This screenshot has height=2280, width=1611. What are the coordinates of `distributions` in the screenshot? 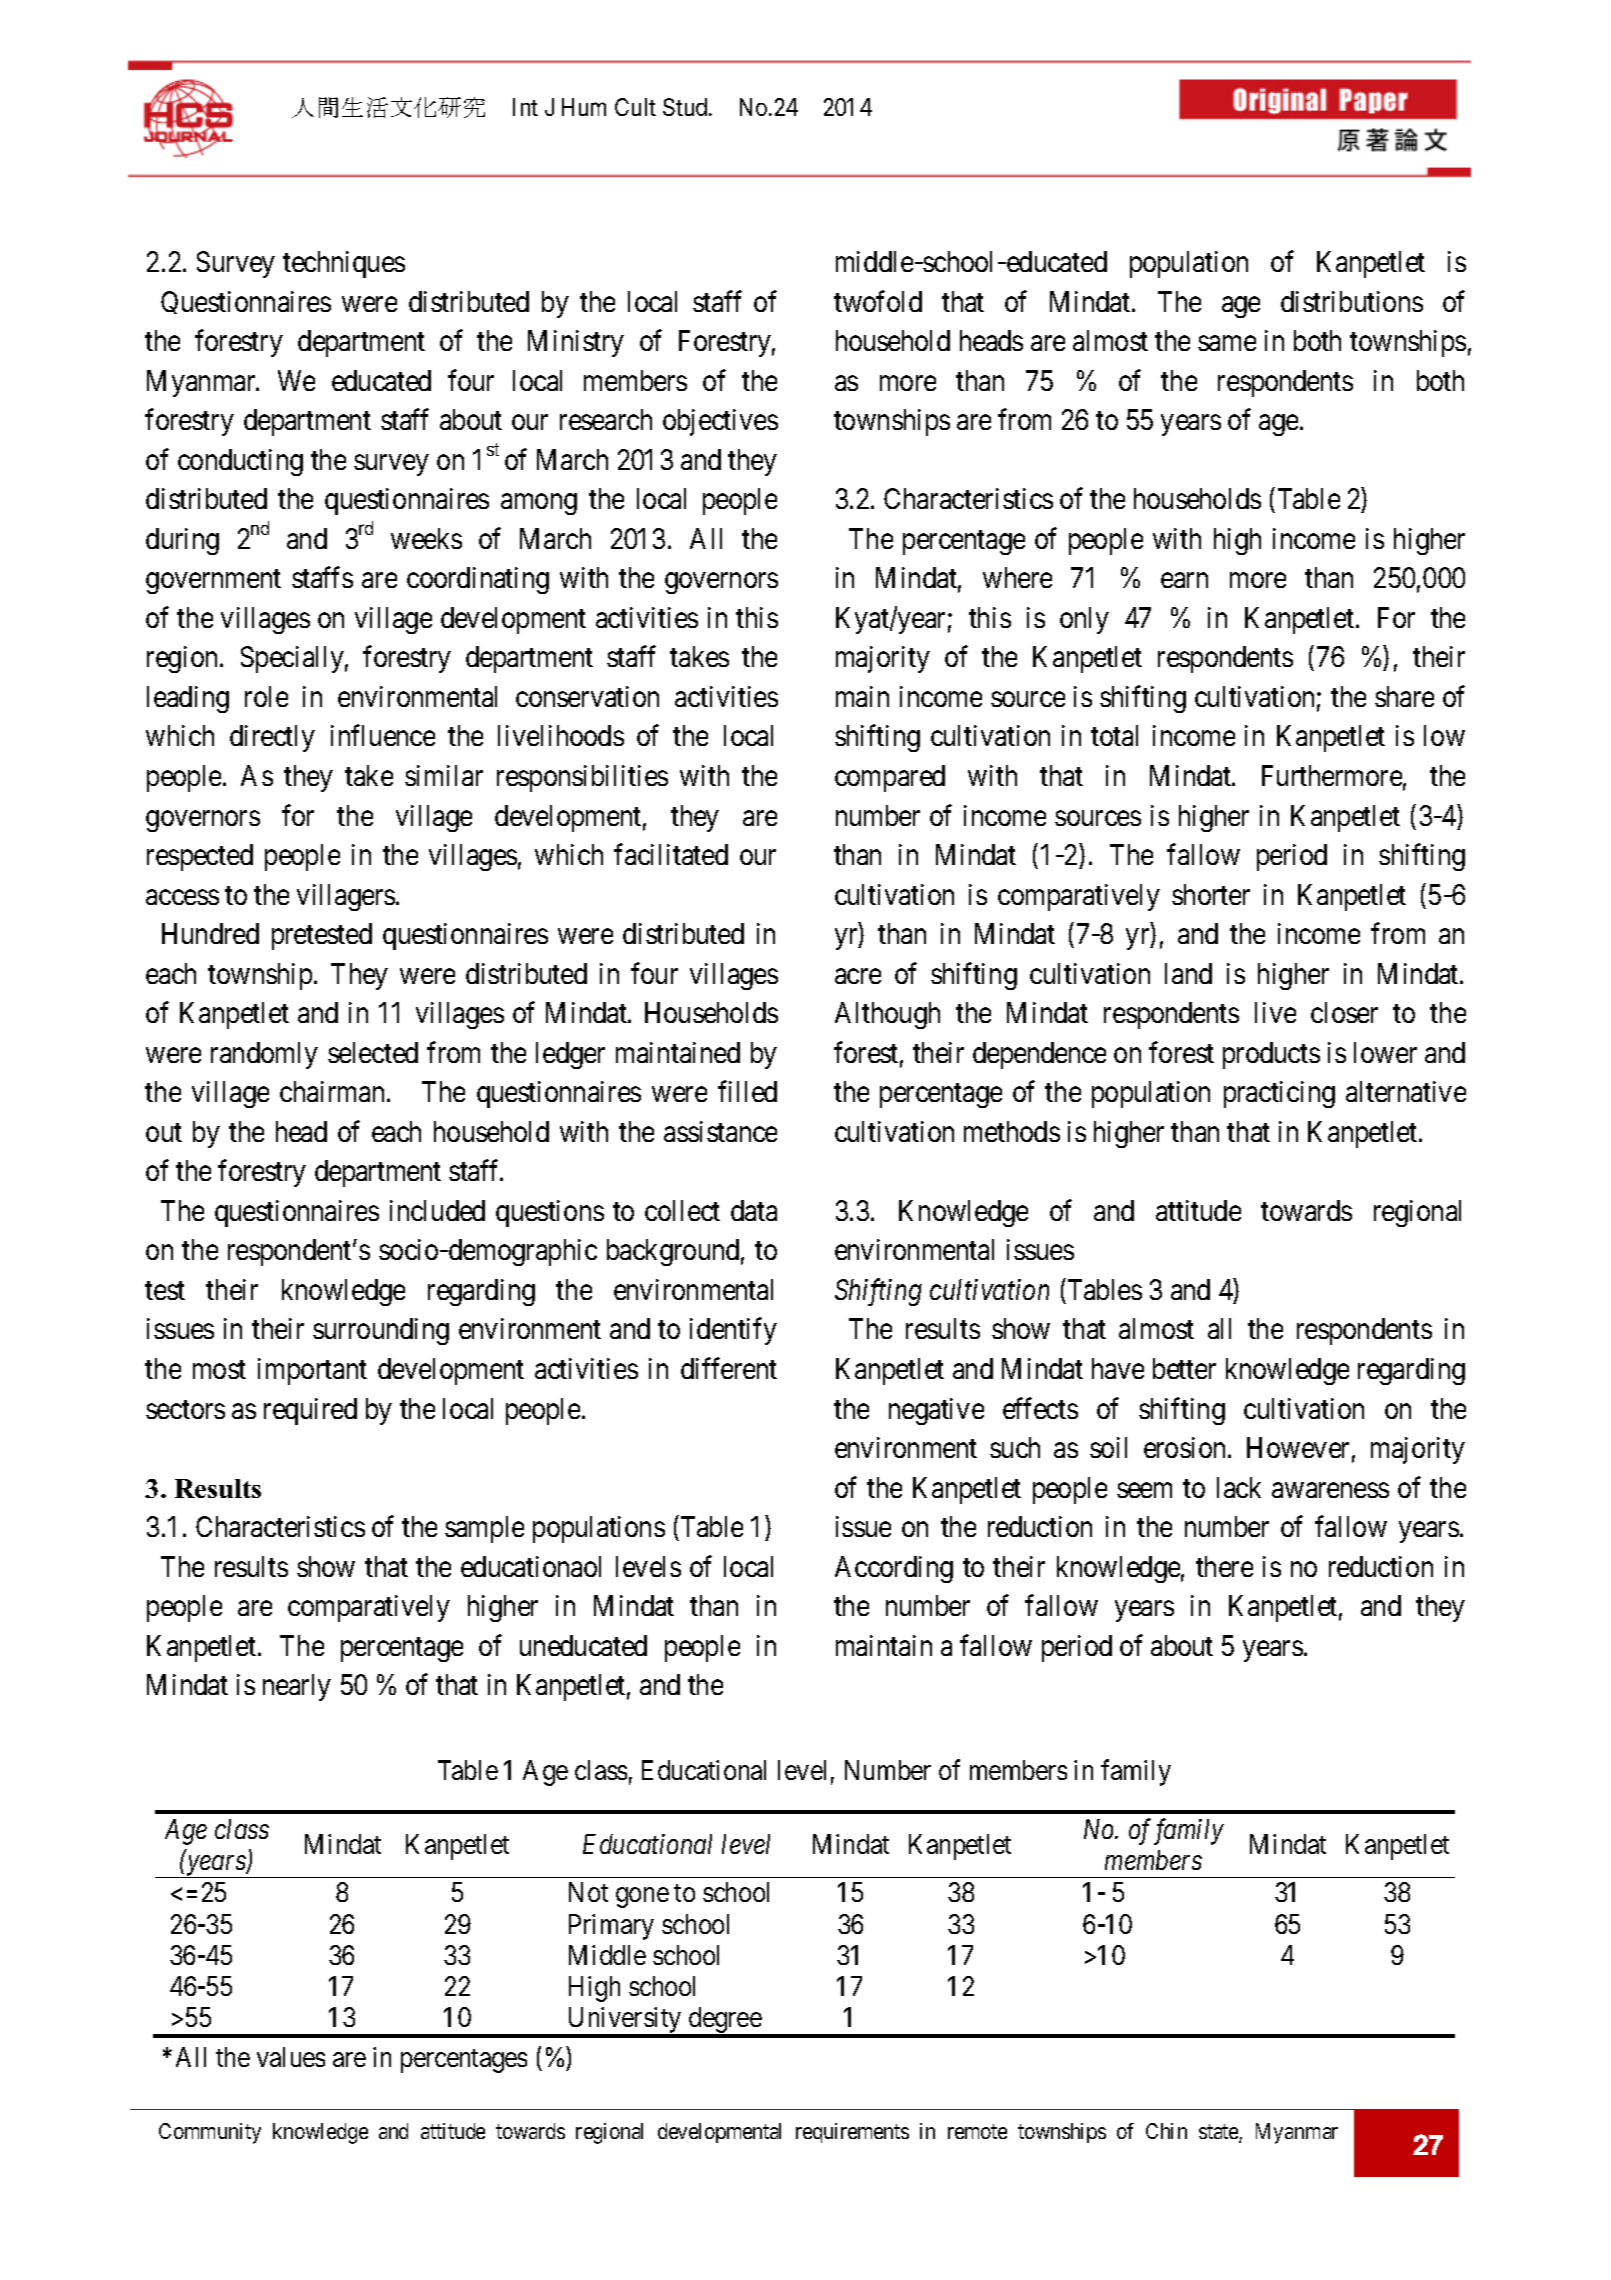 It's located at (1352, 301).
